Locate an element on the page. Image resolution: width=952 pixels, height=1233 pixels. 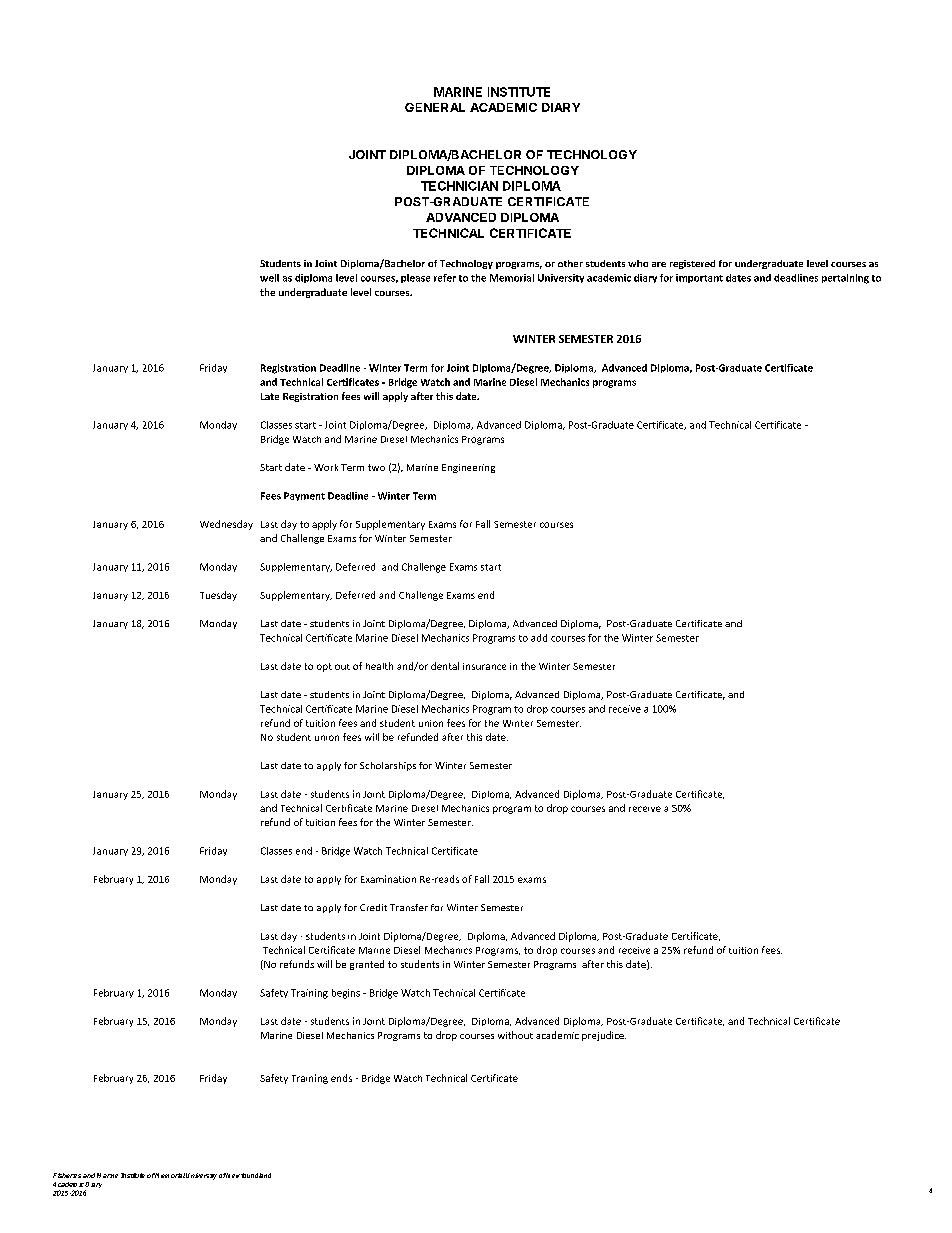
Engineering is located at coordinates (468, 468).
